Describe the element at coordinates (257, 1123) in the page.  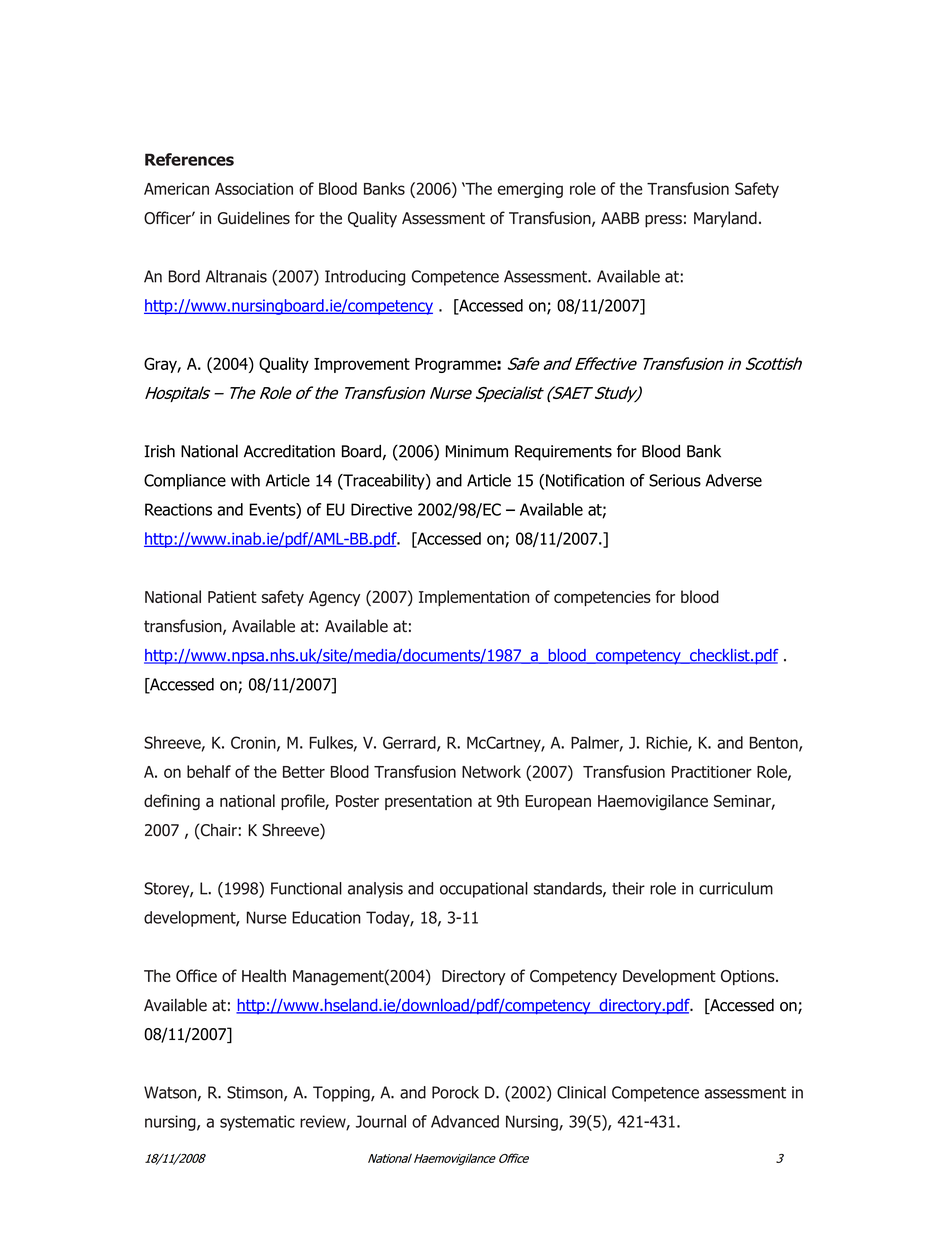
I see `systematic` at that location.
